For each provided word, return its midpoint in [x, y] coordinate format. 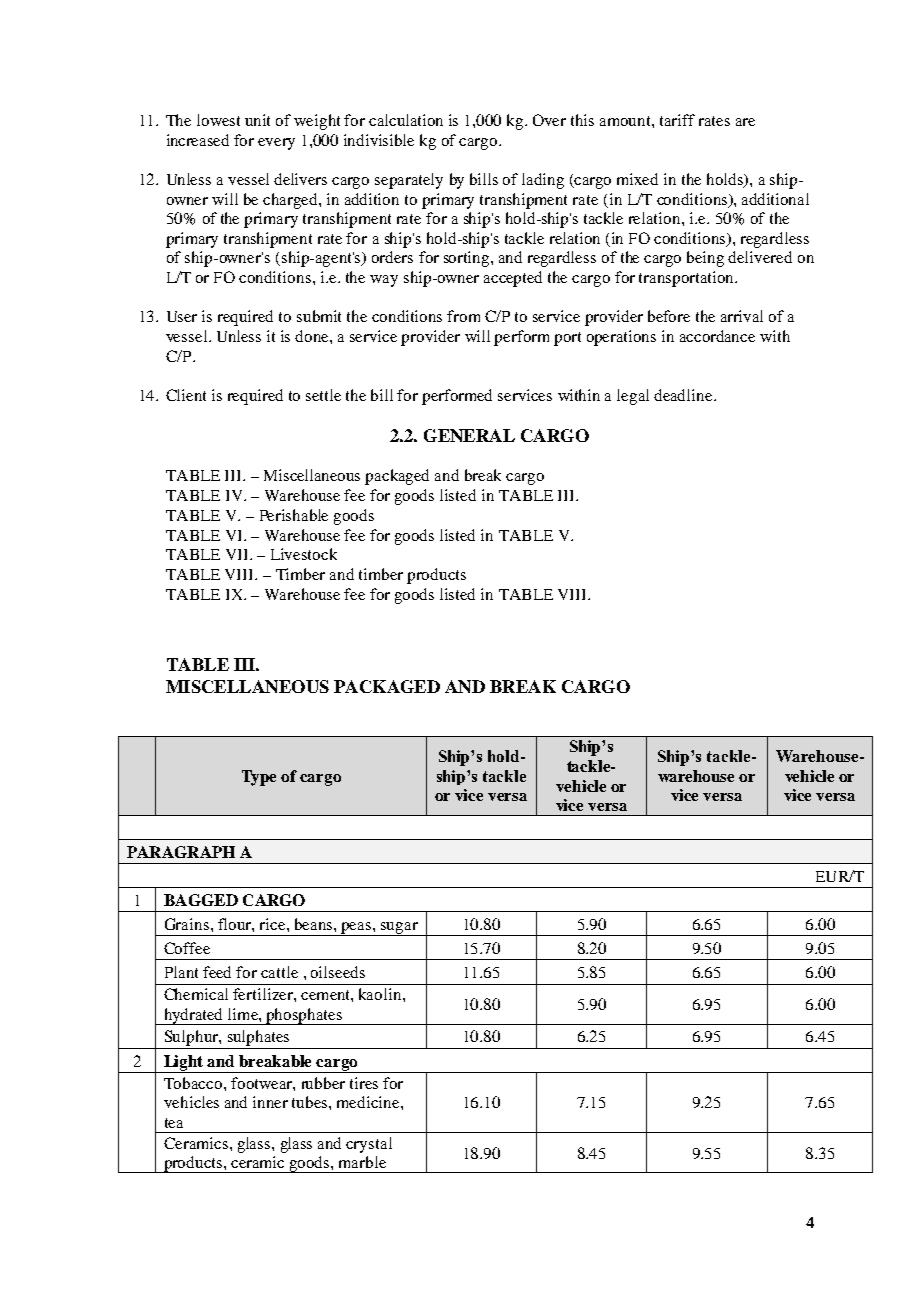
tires [364, 1083]
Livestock [304, 554]
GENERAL [469, 435]
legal [633, 397]
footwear [262, 1083]
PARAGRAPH [181, 852]
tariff [677, 120]
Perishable [294, 515]
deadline [684, 395]
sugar [399, 929]
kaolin [381, 994]
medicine [369, 1102]
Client [186, 395]
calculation [406, 120]
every [276, 144]
